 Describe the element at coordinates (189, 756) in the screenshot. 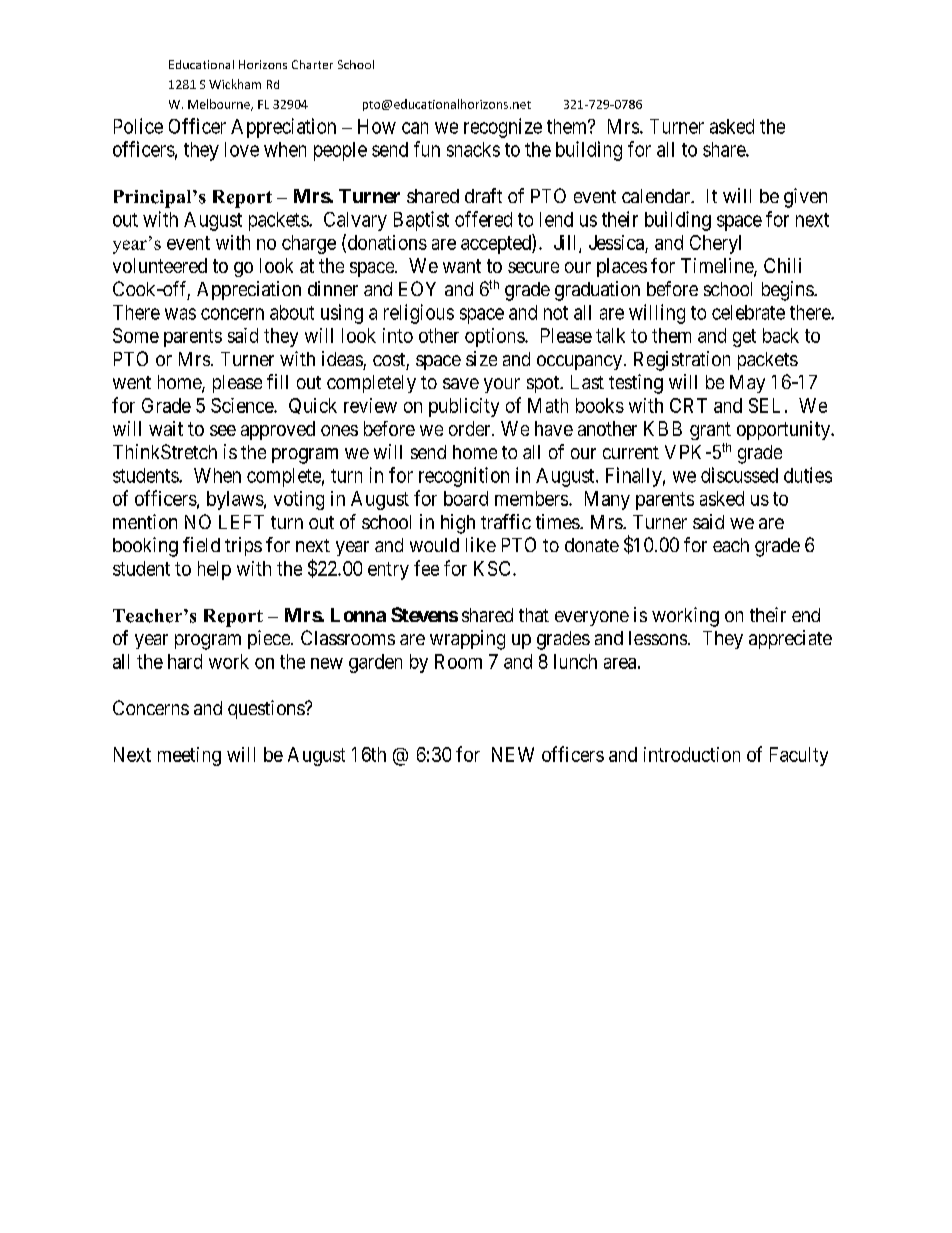

I see `meeting` at that location.
